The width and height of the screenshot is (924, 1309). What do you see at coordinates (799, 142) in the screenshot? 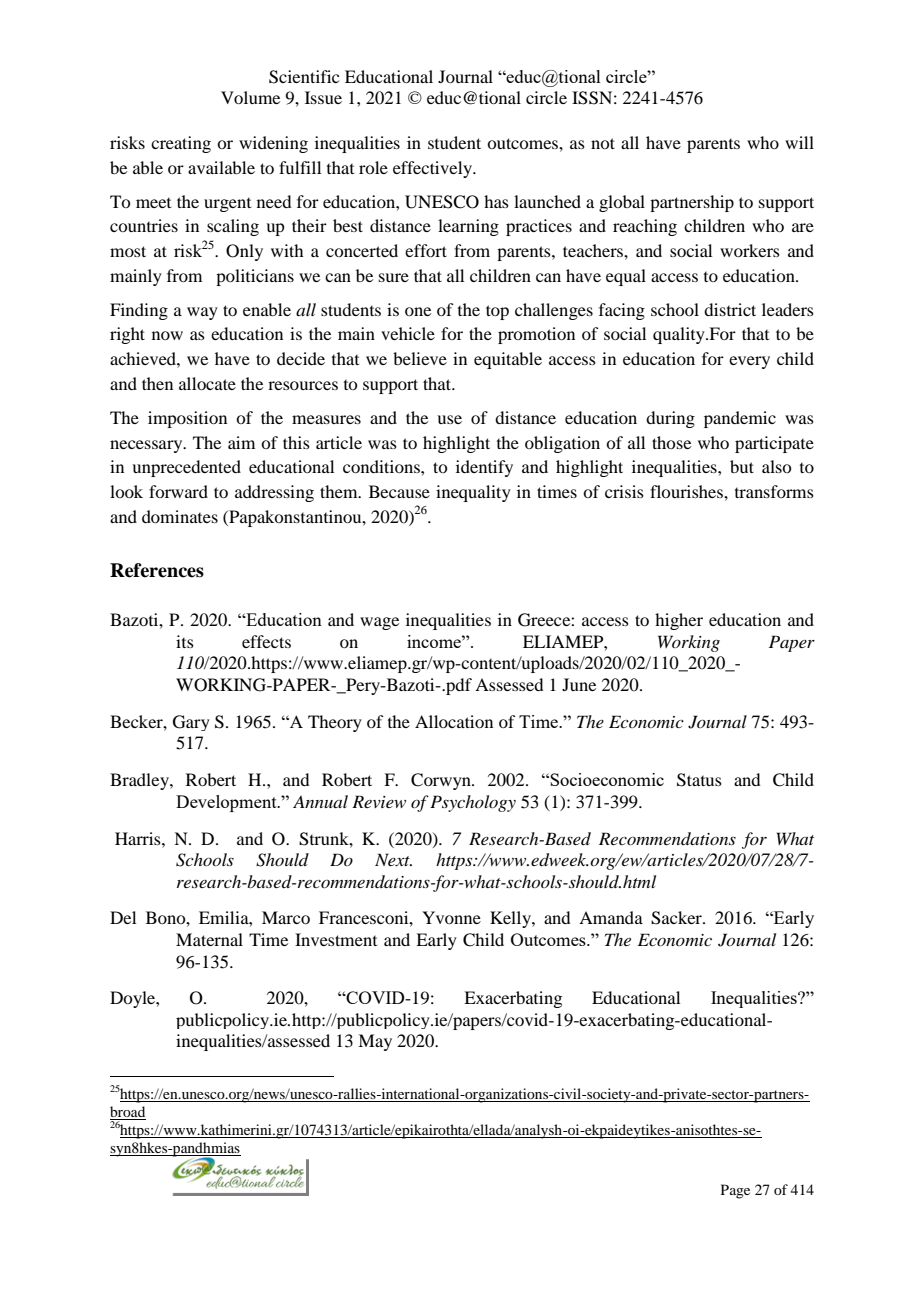
I see `will` at bounding box center [799, 142].
